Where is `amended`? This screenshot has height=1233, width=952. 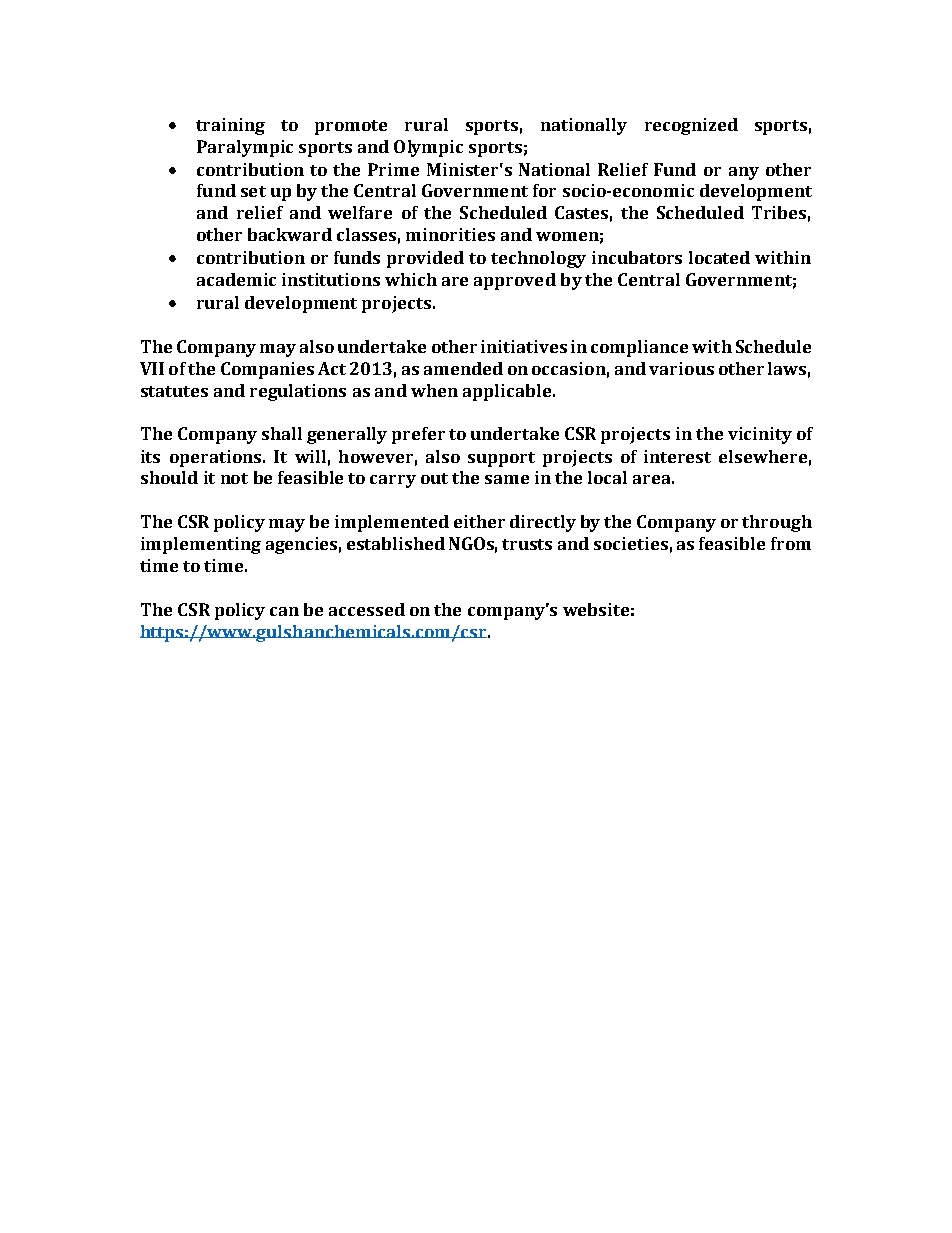 amended is located at coordinates (463, 368).
